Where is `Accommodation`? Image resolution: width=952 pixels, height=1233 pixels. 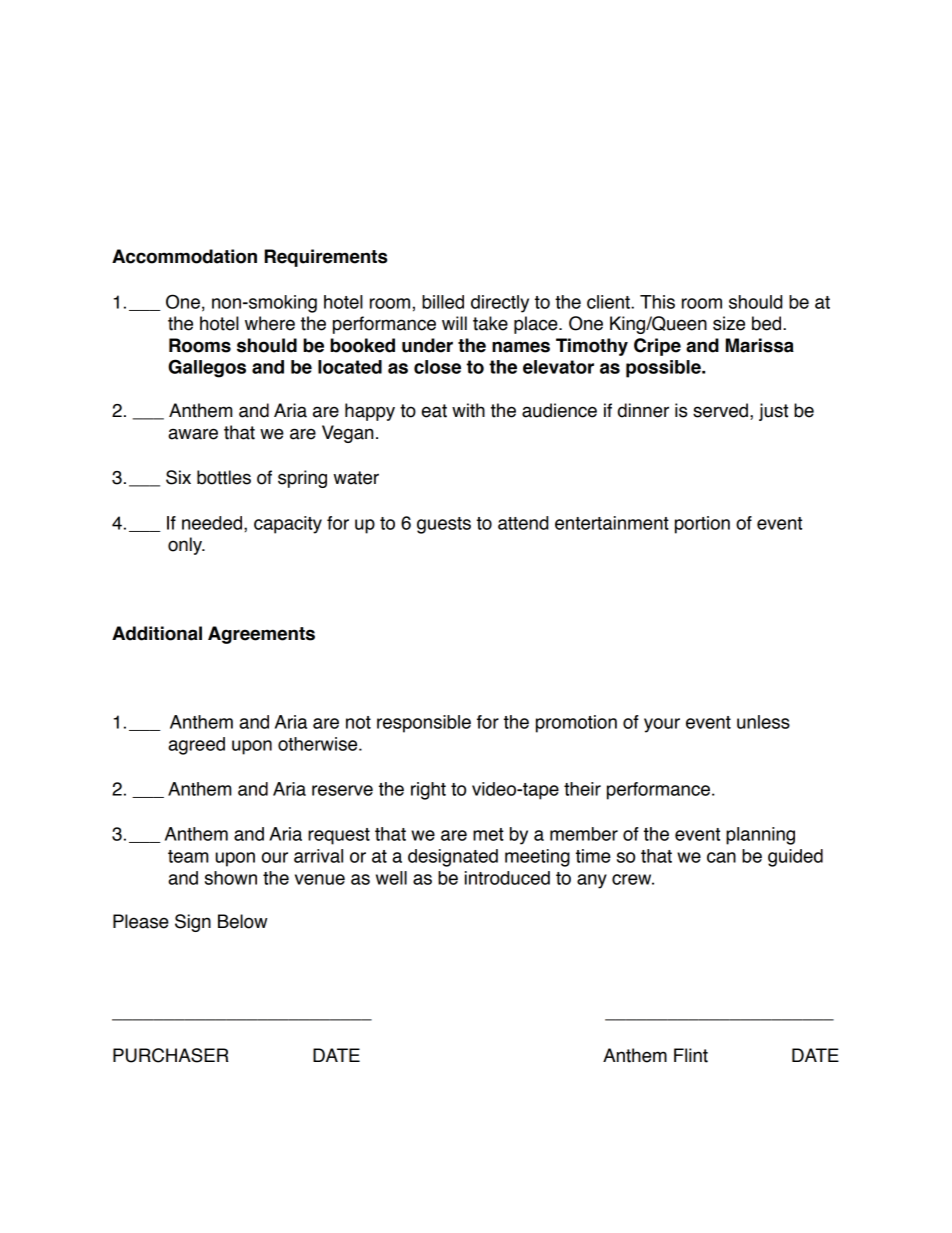 Accommodation is located at coordinates (184, 256).
